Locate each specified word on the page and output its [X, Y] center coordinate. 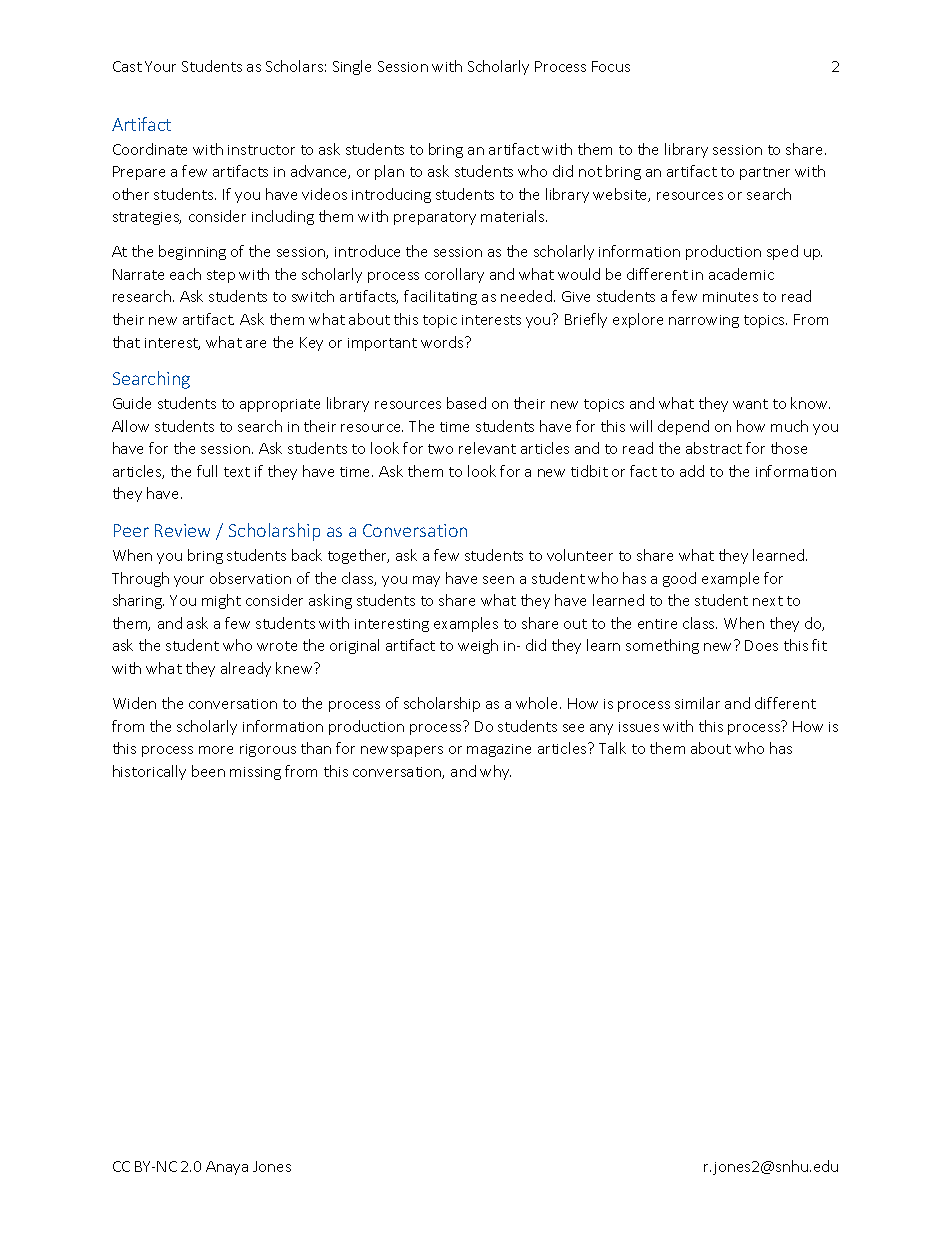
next [768, 601]
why [495, 772]
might [221, 601]
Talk [612, 748]
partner [765, 173]
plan [389, 172]
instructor [261, 150]
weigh [478, 646]
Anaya [227, 1168]
